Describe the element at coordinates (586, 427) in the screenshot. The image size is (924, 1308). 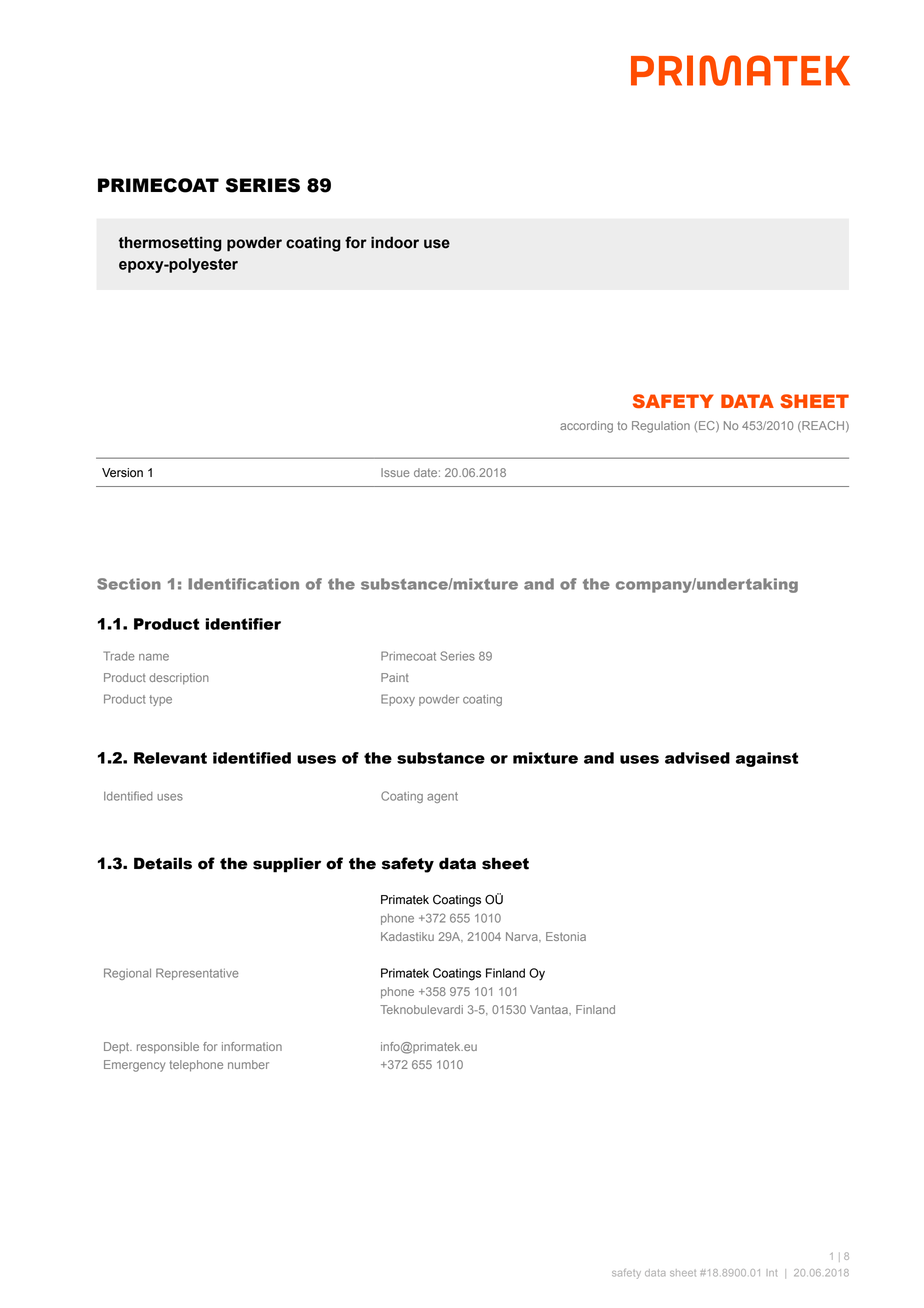
I see `according` at that location.
